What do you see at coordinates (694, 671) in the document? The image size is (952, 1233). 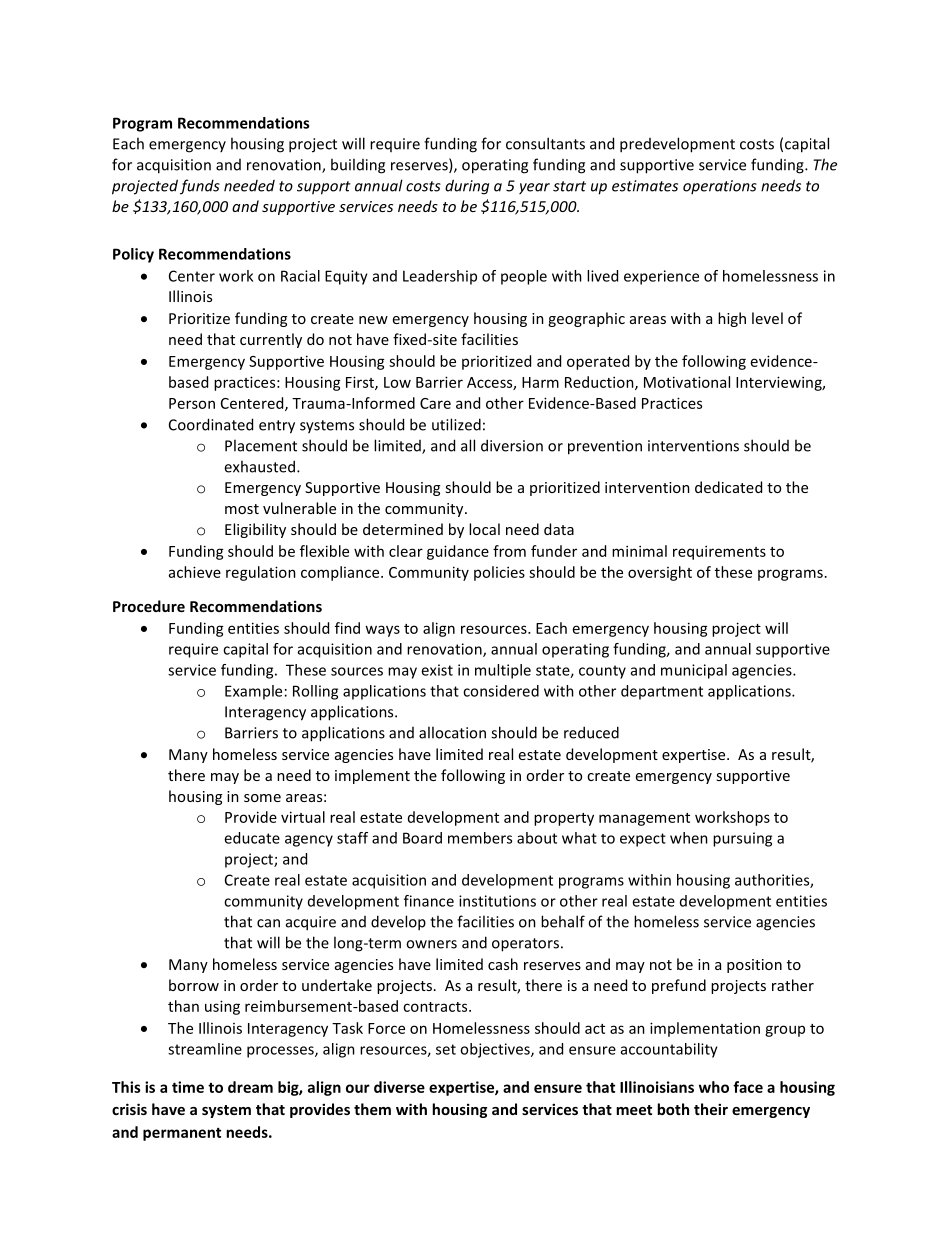 I see `municipal` at bounding box center [694, 671].
